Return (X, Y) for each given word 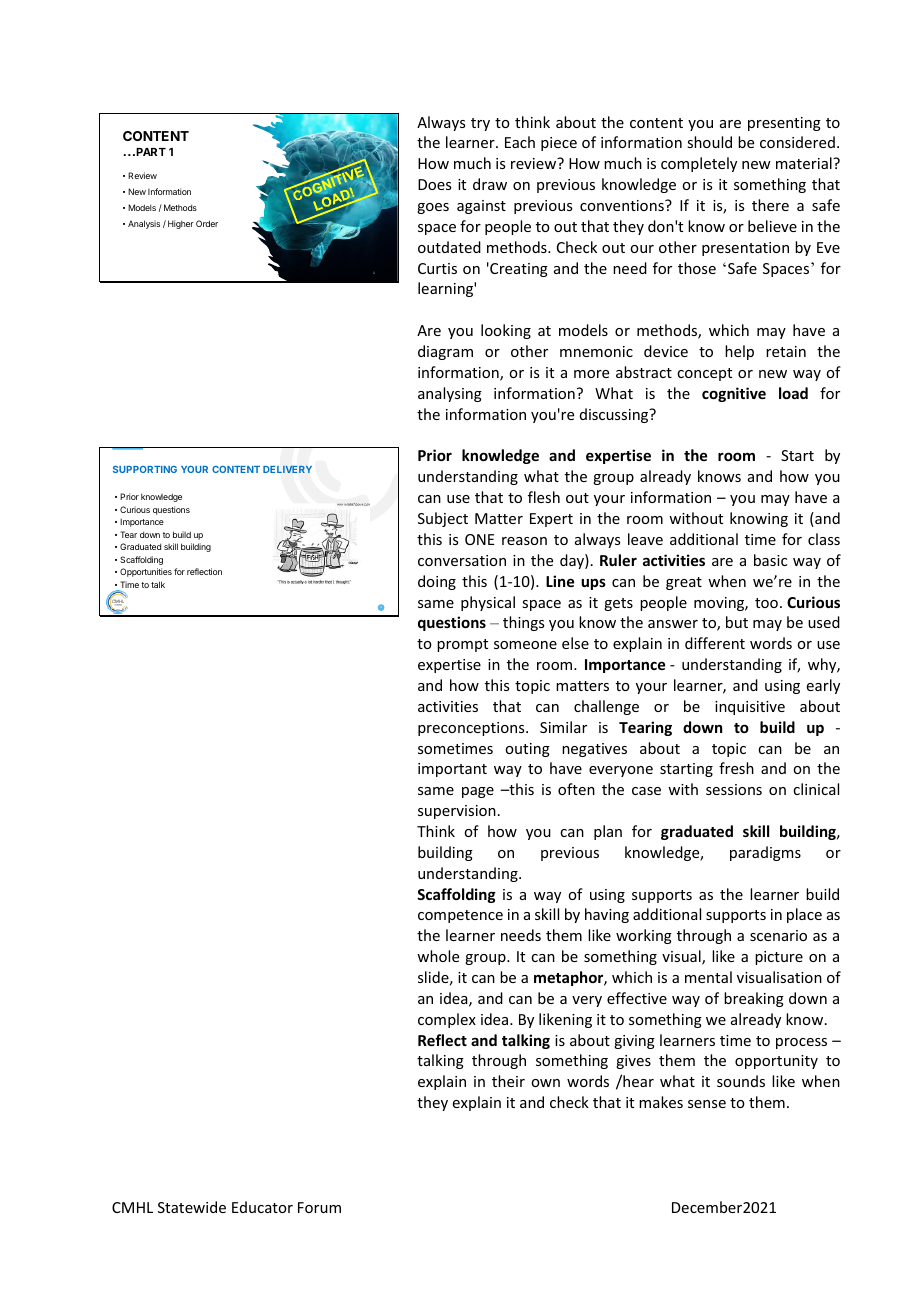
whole (438, 956)
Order (207, 223)
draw (490, 184)
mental (708, 977)
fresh (736, 768)
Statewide (192, 1207)
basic (770, 560)
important (452, 770)
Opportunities (146, 572)
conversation (462, 560)
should (709, 142)
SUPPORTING (145, 469)
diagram (445, 352)
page (478, 792)
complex (447, 1020)
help (739, 352)
